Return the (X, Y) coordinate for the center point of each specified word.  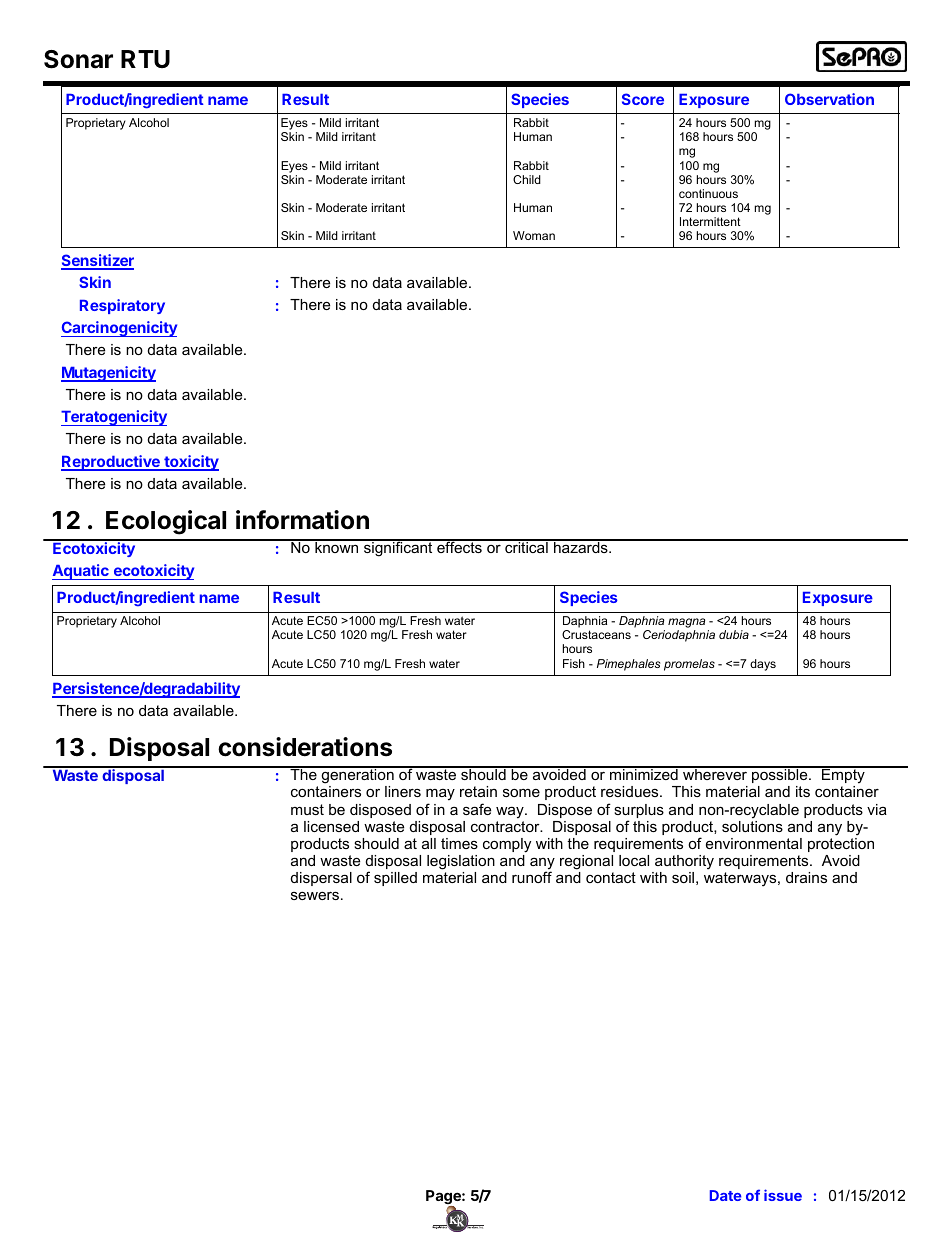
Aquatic (81, 572)
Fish (574, 663)
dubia (734, 634)
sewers (315, 895)
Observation (829, 99)
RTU (145, 59)
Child (527, 179)
